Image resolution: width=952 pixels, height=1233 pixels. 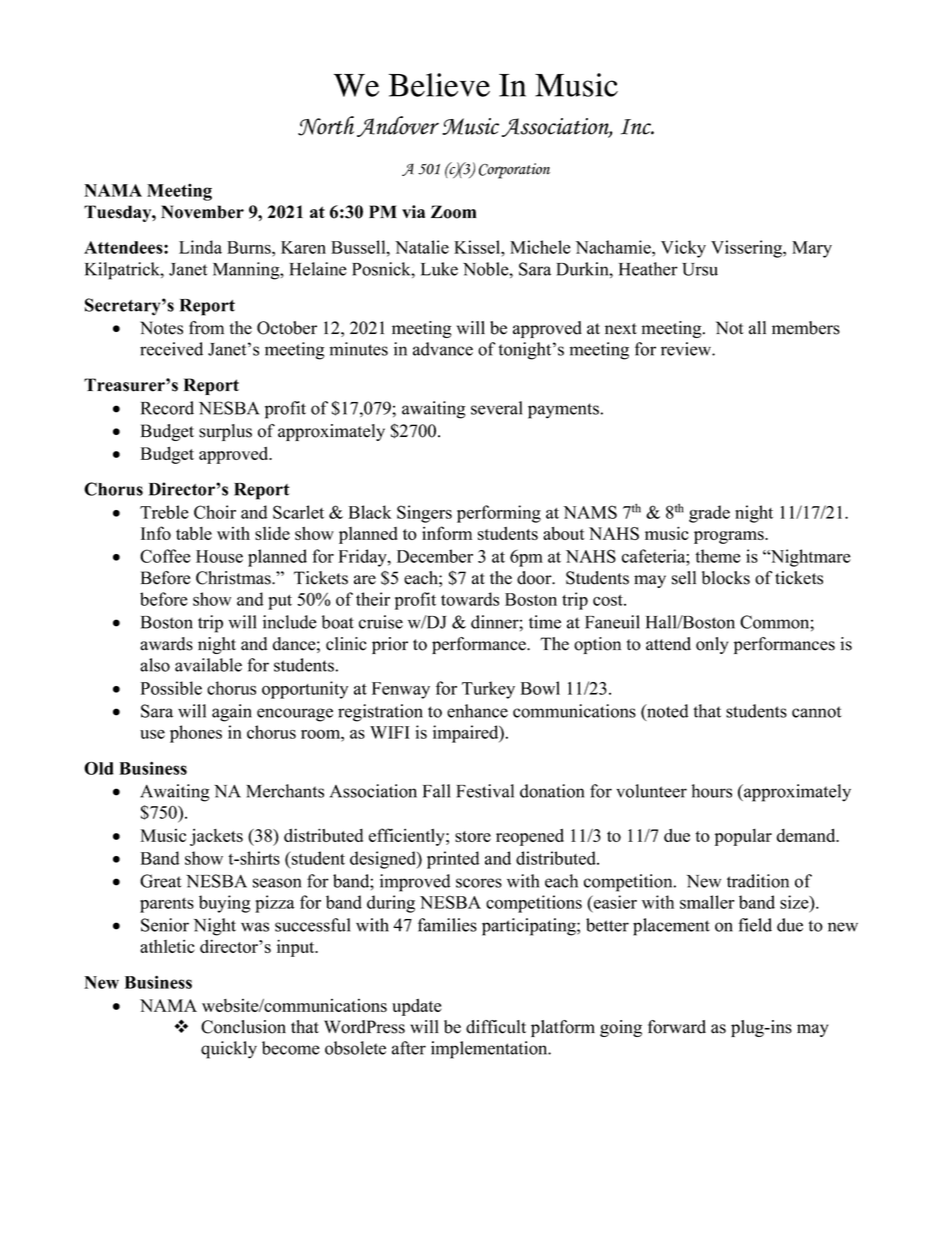 I want to click on North, so click(x=326, y=126).
